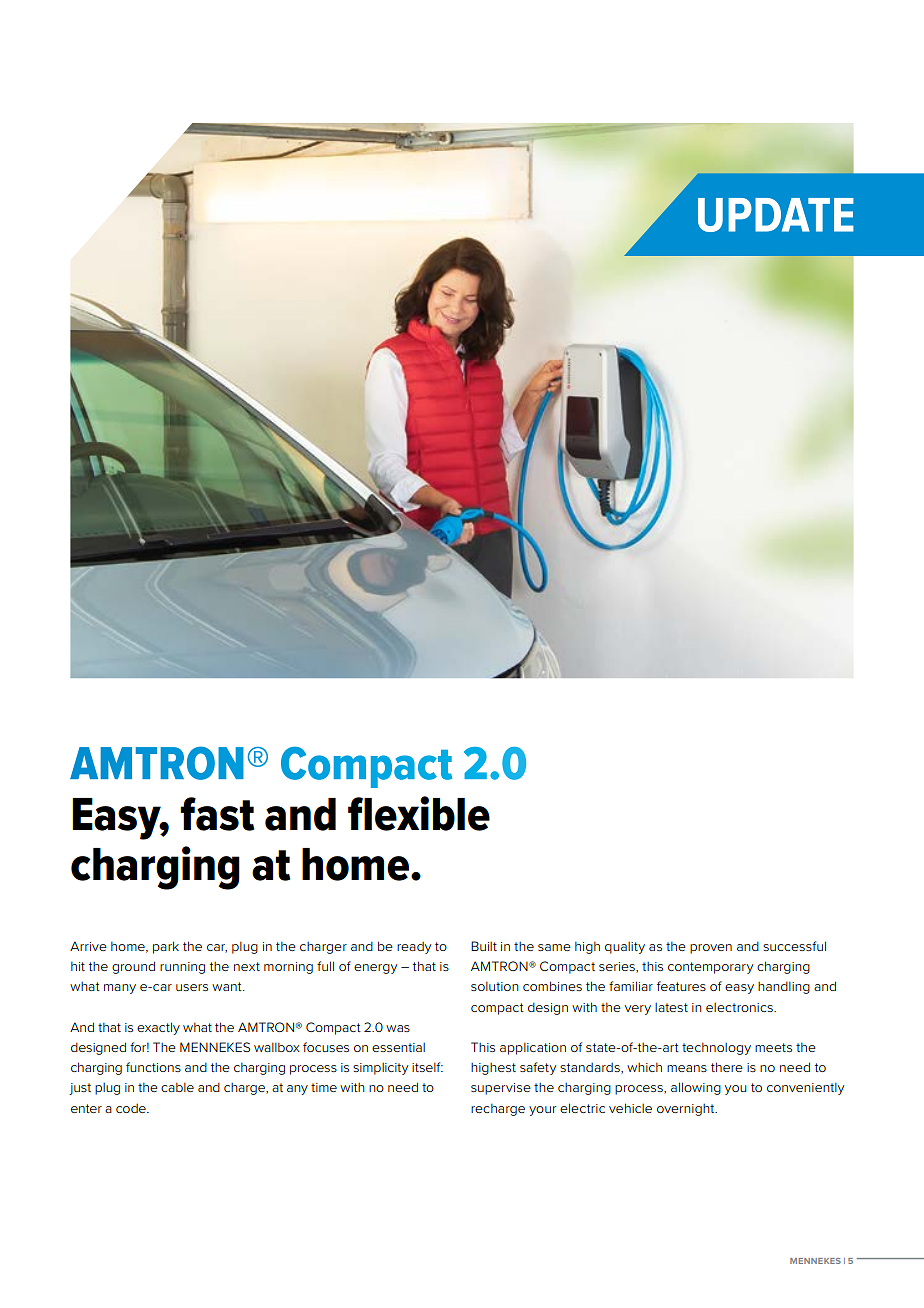 The image size is (924, 1308). Describe the element at coordinates (177, 1087) in the image. I see `cable` at that location.
